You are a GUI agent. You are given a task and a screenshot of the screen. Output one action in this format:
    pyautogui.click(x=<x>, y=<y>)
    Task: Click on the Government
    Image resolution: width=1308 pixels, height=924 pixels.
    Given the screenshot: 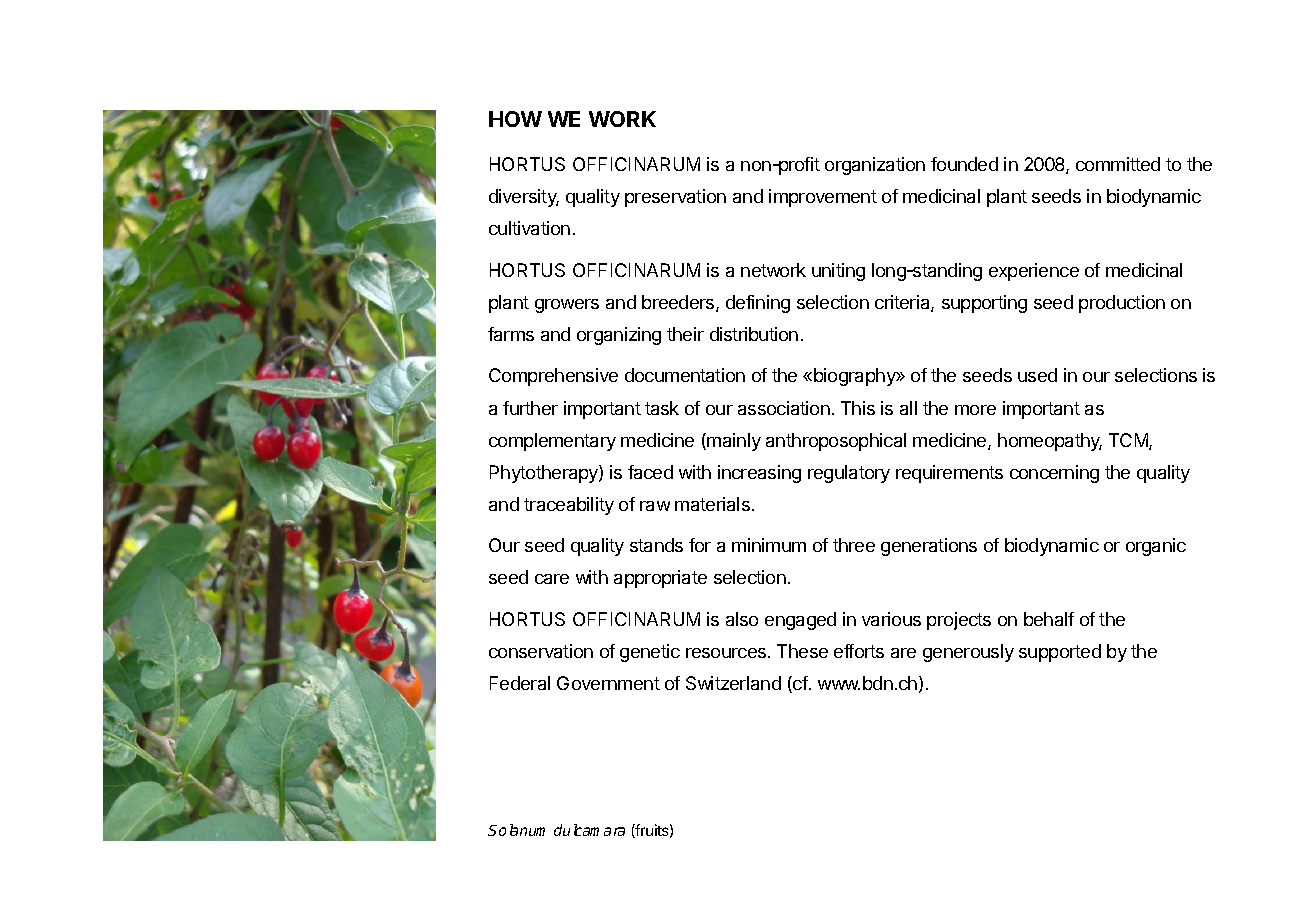 What is the action you would take?
    pyautogui.click(x=608, y=683)
